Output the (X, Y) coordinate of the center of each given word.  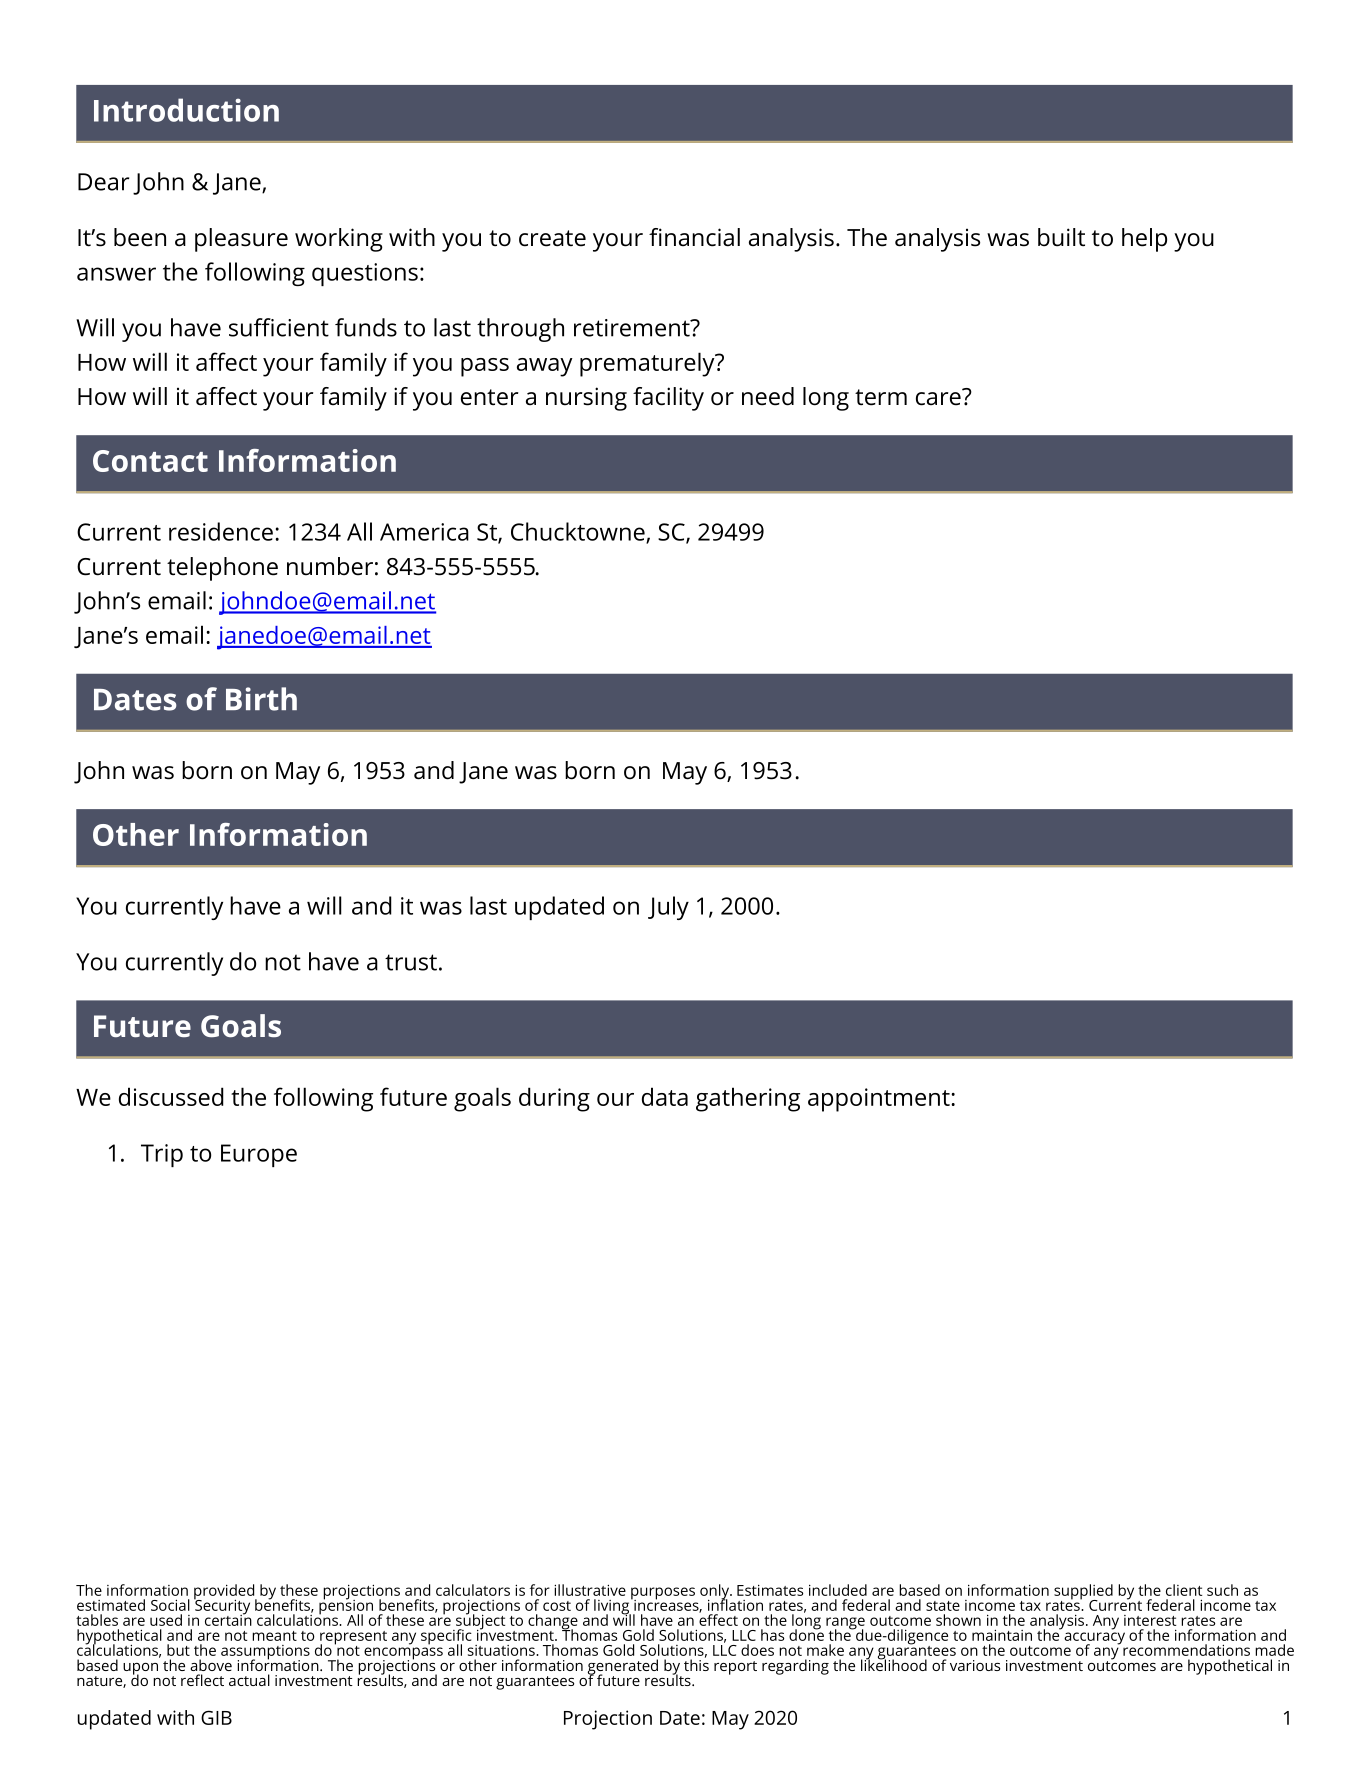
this (696, 1664)
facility (668, 399)
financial (694, 237)
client (1184, 1590)
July (668, 908)
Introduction (186, 110)
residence (221, 531)
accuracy (1094, 1639)
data (665, 1096)
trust (411, 962)
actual (249, 1680)
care (939, 398)
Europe (259, 1155)
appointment (880, 1100)
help (1144, 240)
